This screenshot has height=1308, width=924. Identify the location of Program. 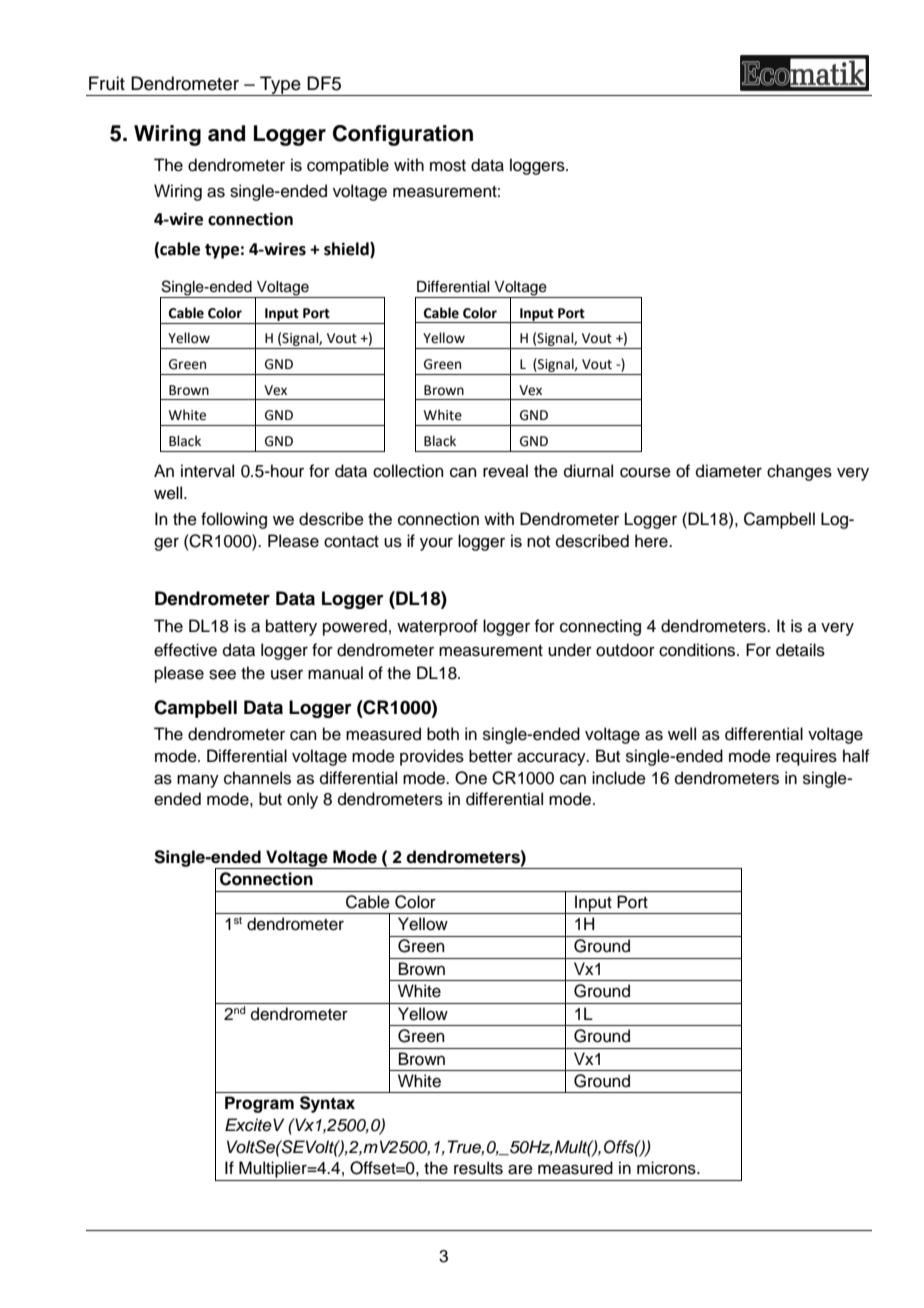
(259, 1104).
